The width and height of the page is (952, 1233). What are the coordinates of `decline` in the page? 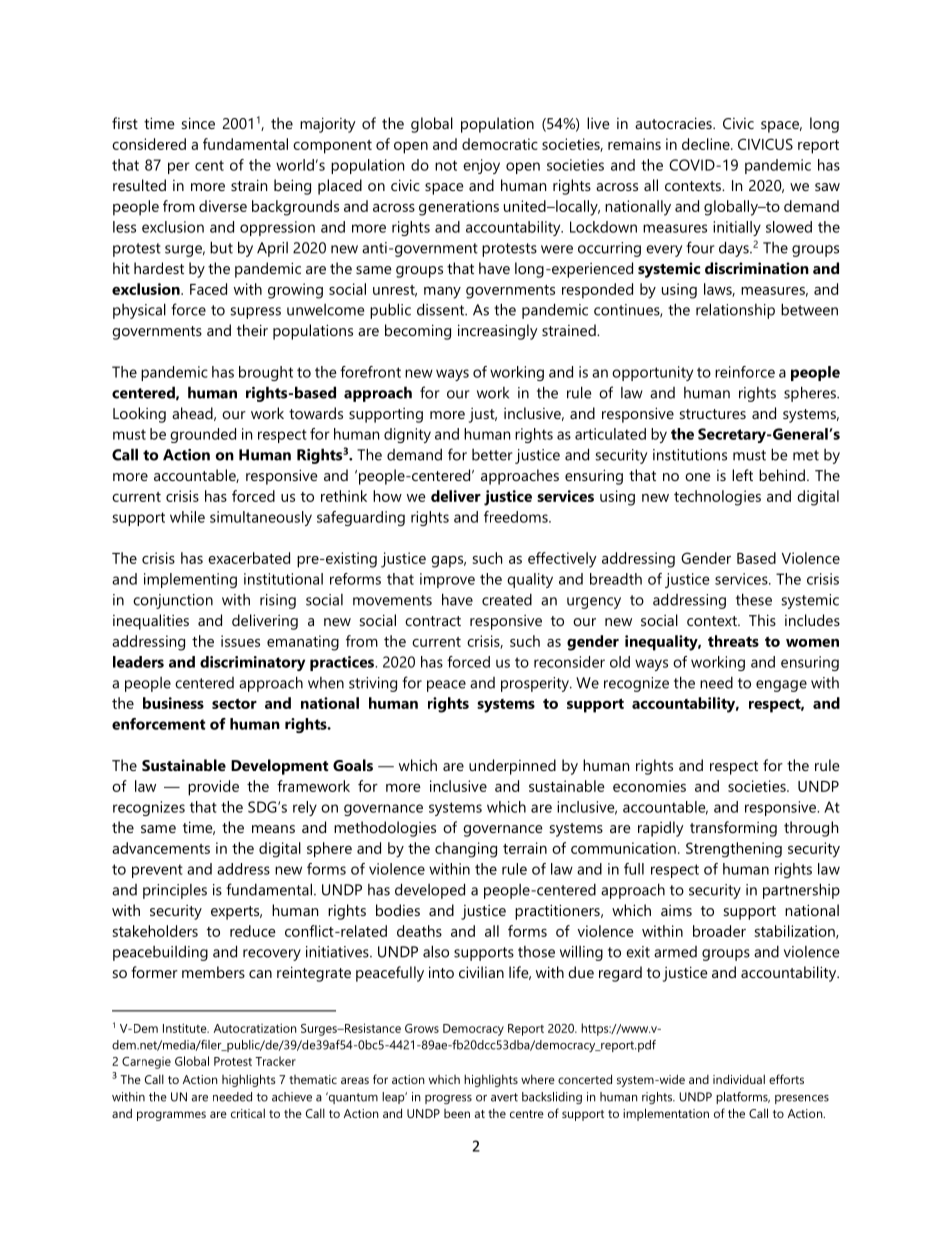 It's located at (707, 144).
